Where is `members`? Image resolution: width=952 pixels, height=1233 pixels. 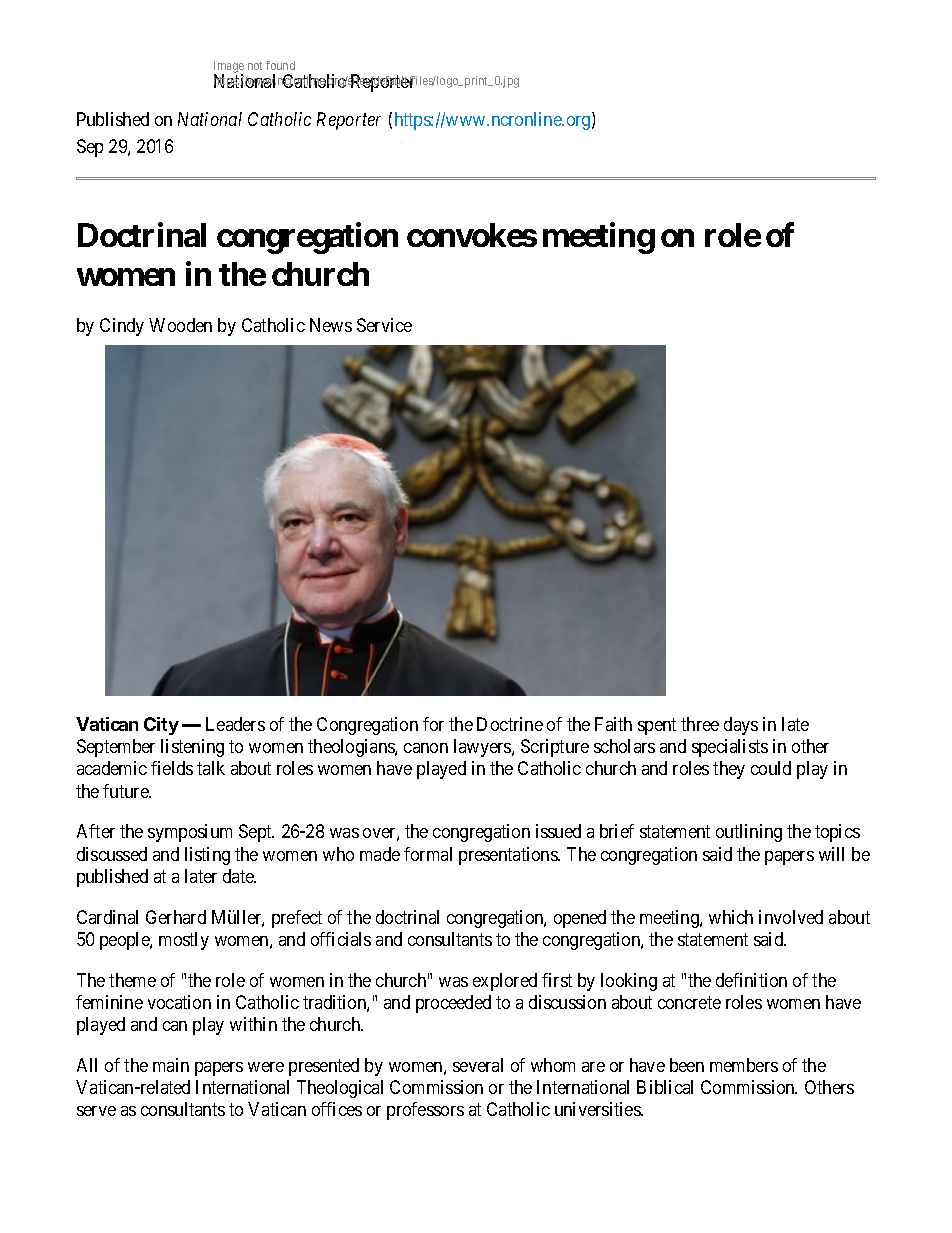 members is located at coordinates (744, 1065).
